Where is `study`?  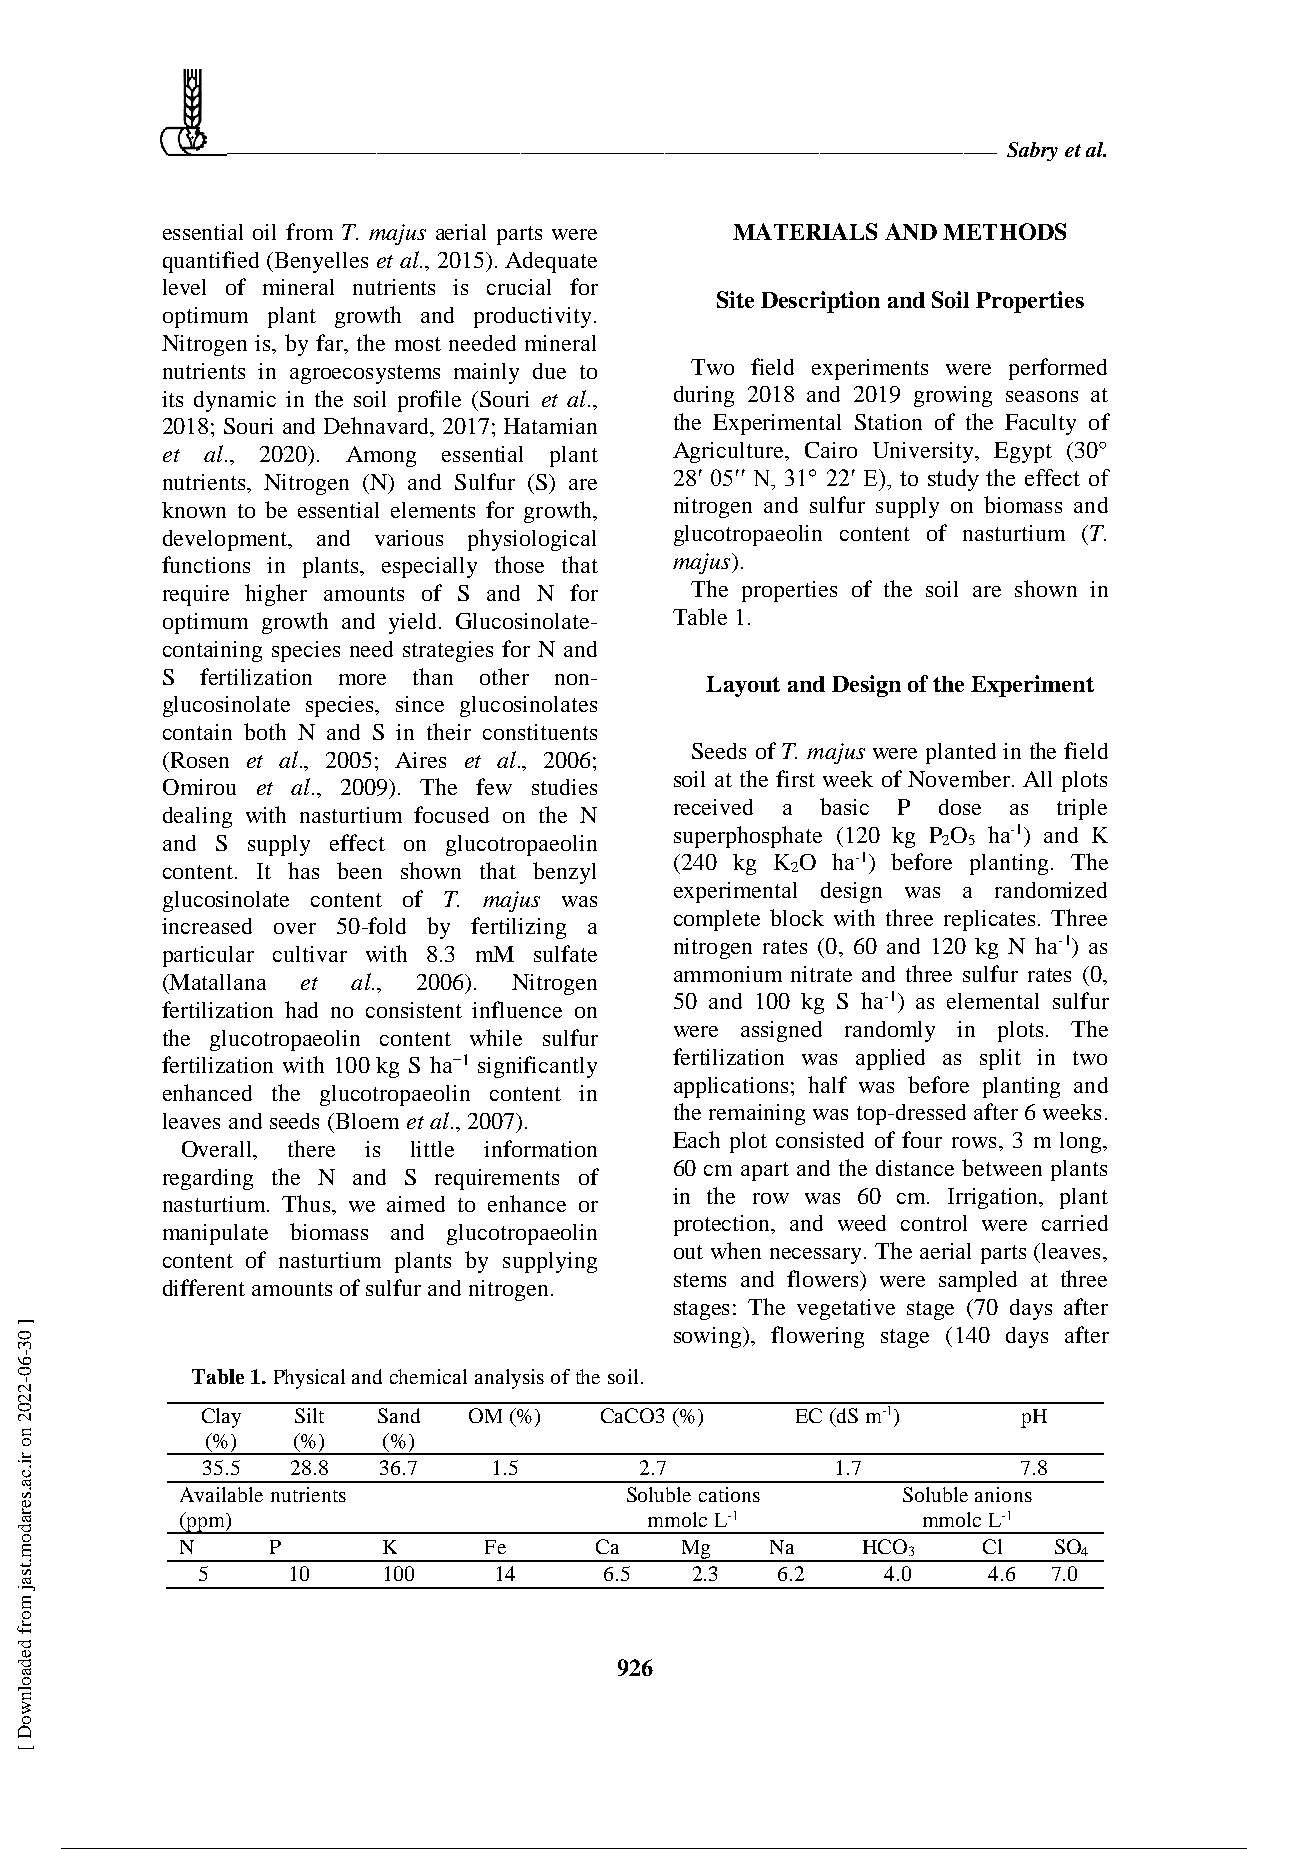
study is located at coordinates (953, 480).
